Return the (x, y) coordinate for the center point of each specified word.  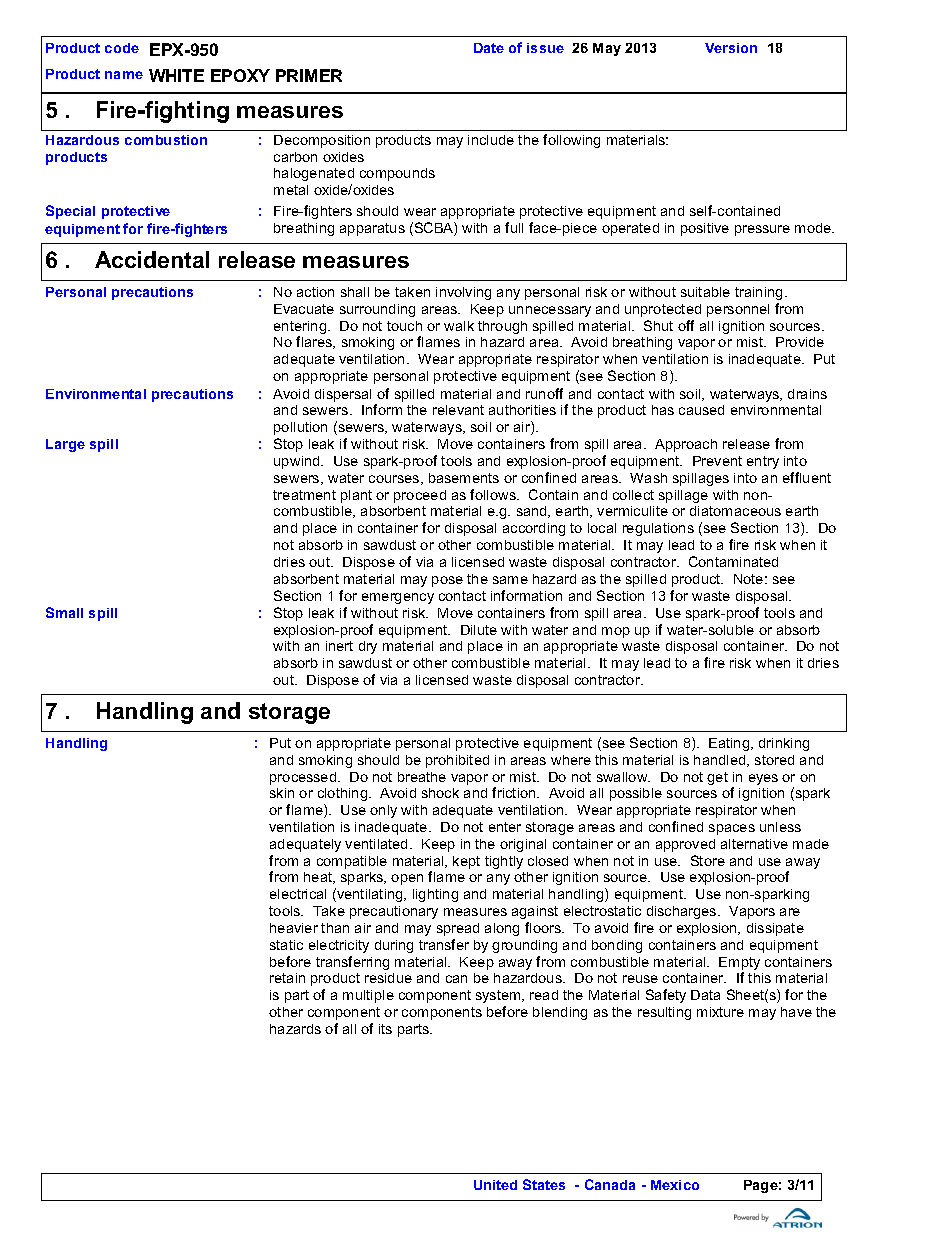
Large (65, 445)
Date (489, 48)
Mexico (675, 1185)
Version (731, 48)
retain (287, 978)
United (495, 1185)
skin (282, 793)
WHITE (176, 75)
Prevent (717, 461)
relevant (458, 410)
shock (440, 793)
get (717, 778)
